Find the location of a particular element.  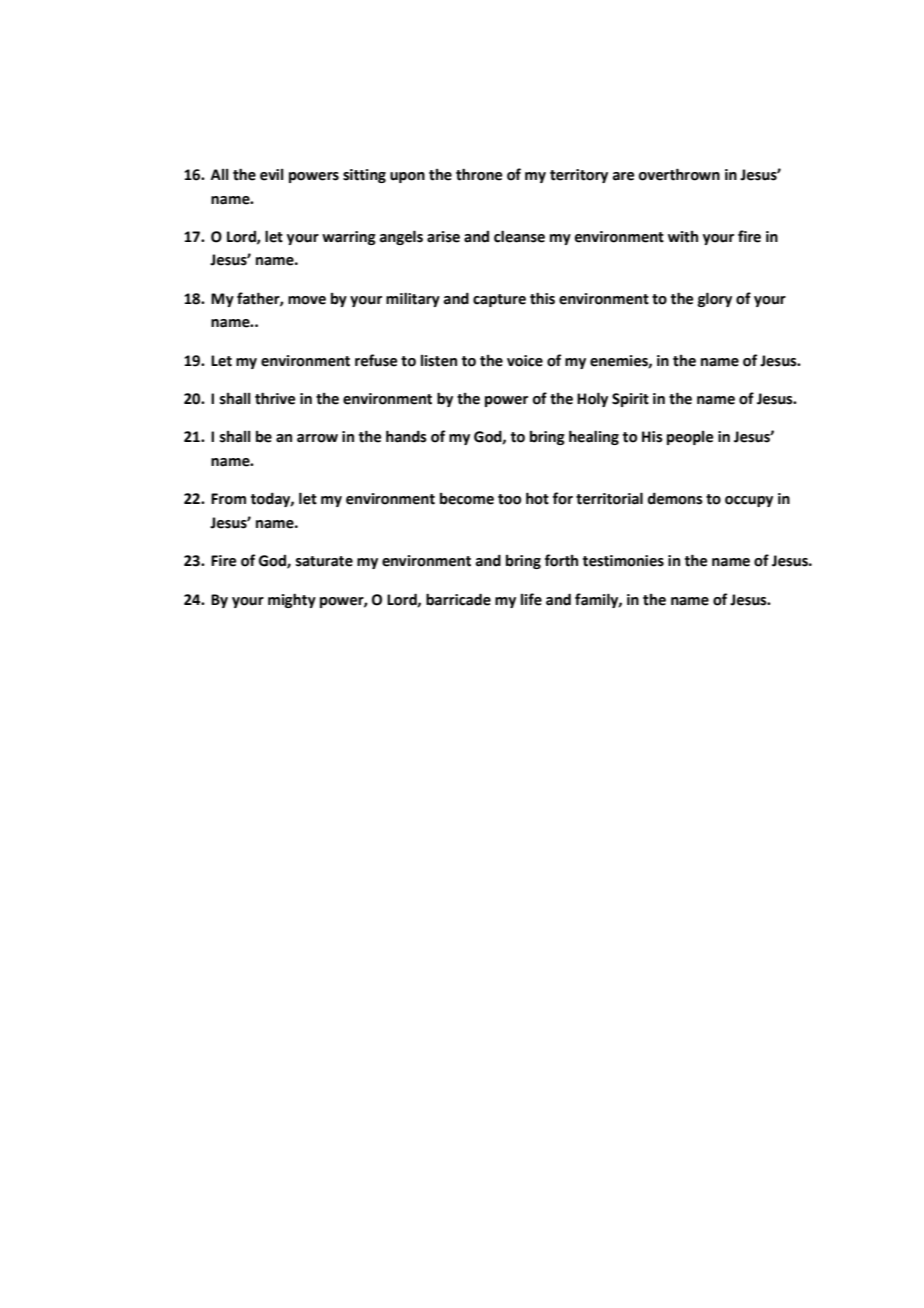

evil is located at coordinates (272, 175).
